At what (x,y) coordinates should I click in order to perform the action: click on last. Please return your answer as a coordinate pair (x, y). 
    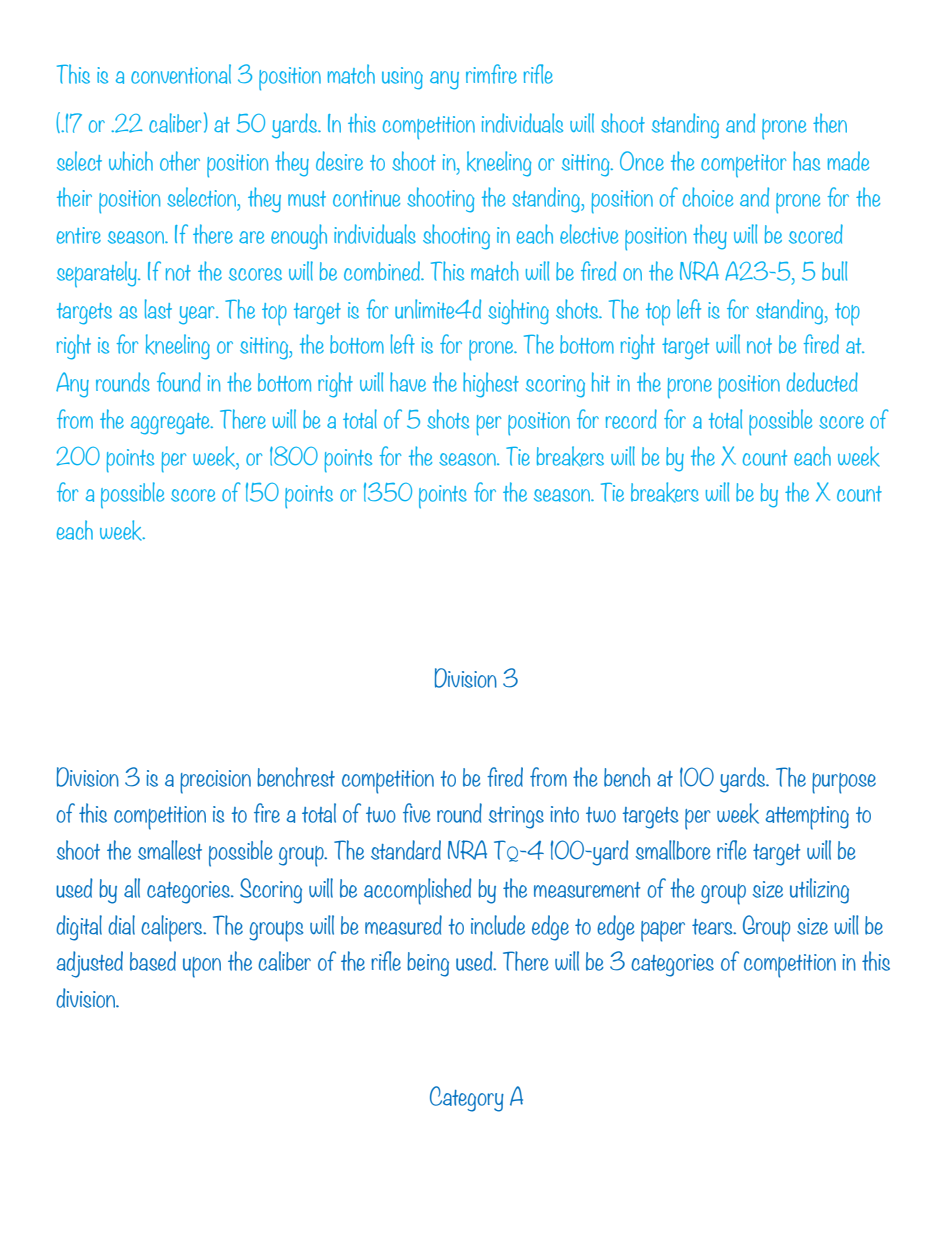
    Looking at the image, I should click on (158, 309).
